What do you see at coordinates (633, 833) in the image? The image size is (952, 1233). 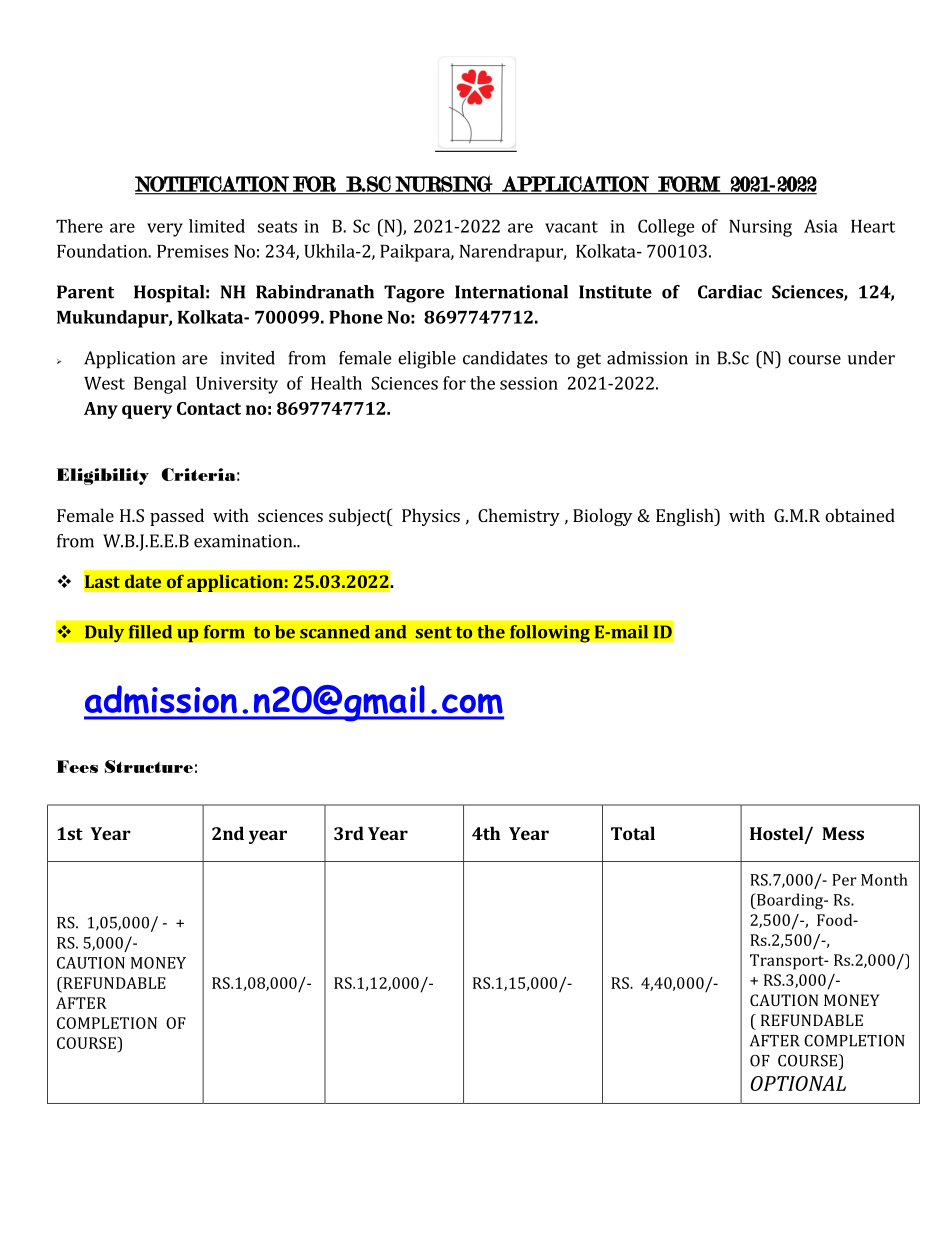 I see `Total` at bounding box center [633, 833].
